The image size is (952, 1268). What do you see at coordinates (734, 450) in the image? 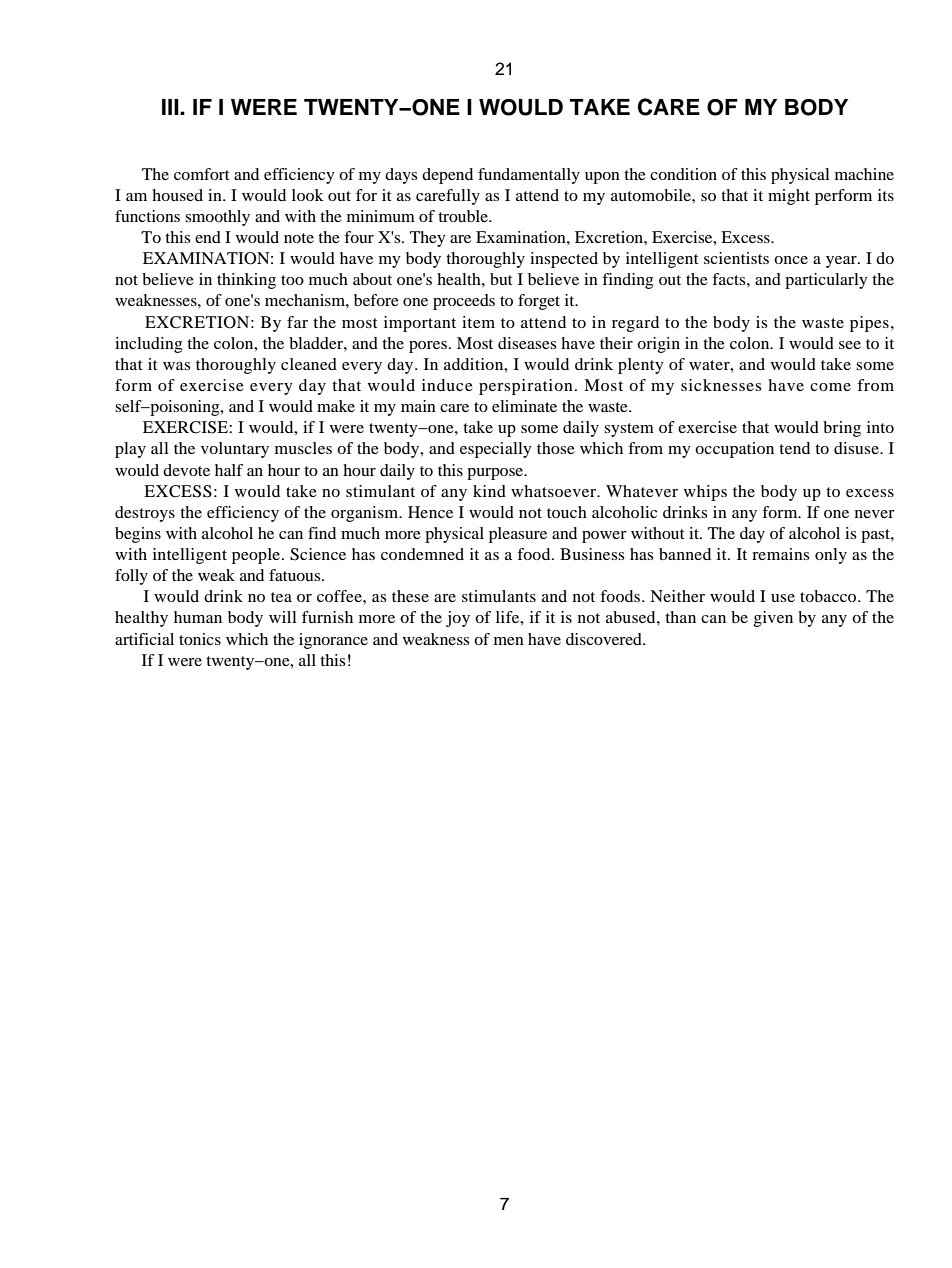
I see `occupation` at bounding box center [734, 450].
